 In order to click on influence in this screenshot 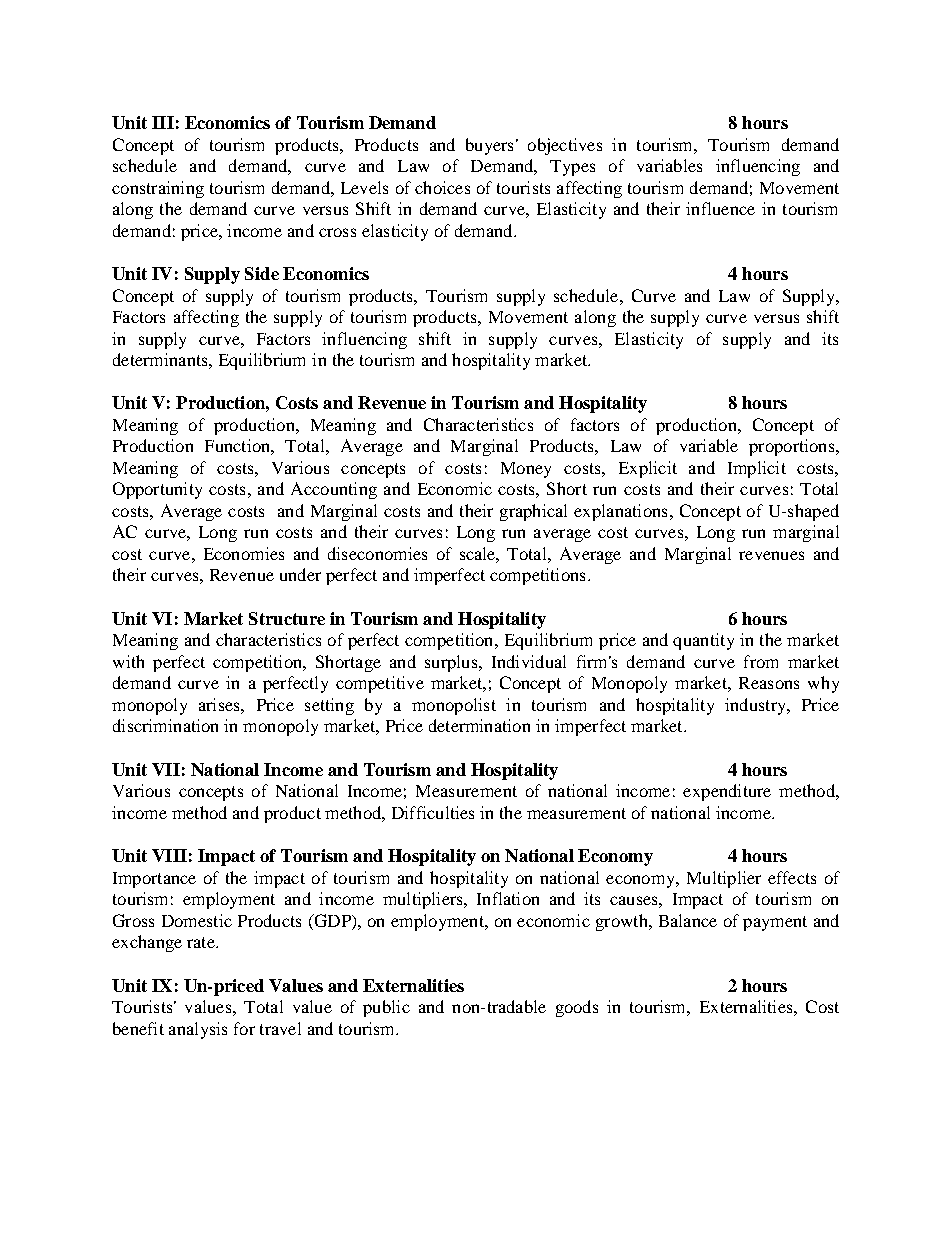, I will do `click(720, 208)`.
